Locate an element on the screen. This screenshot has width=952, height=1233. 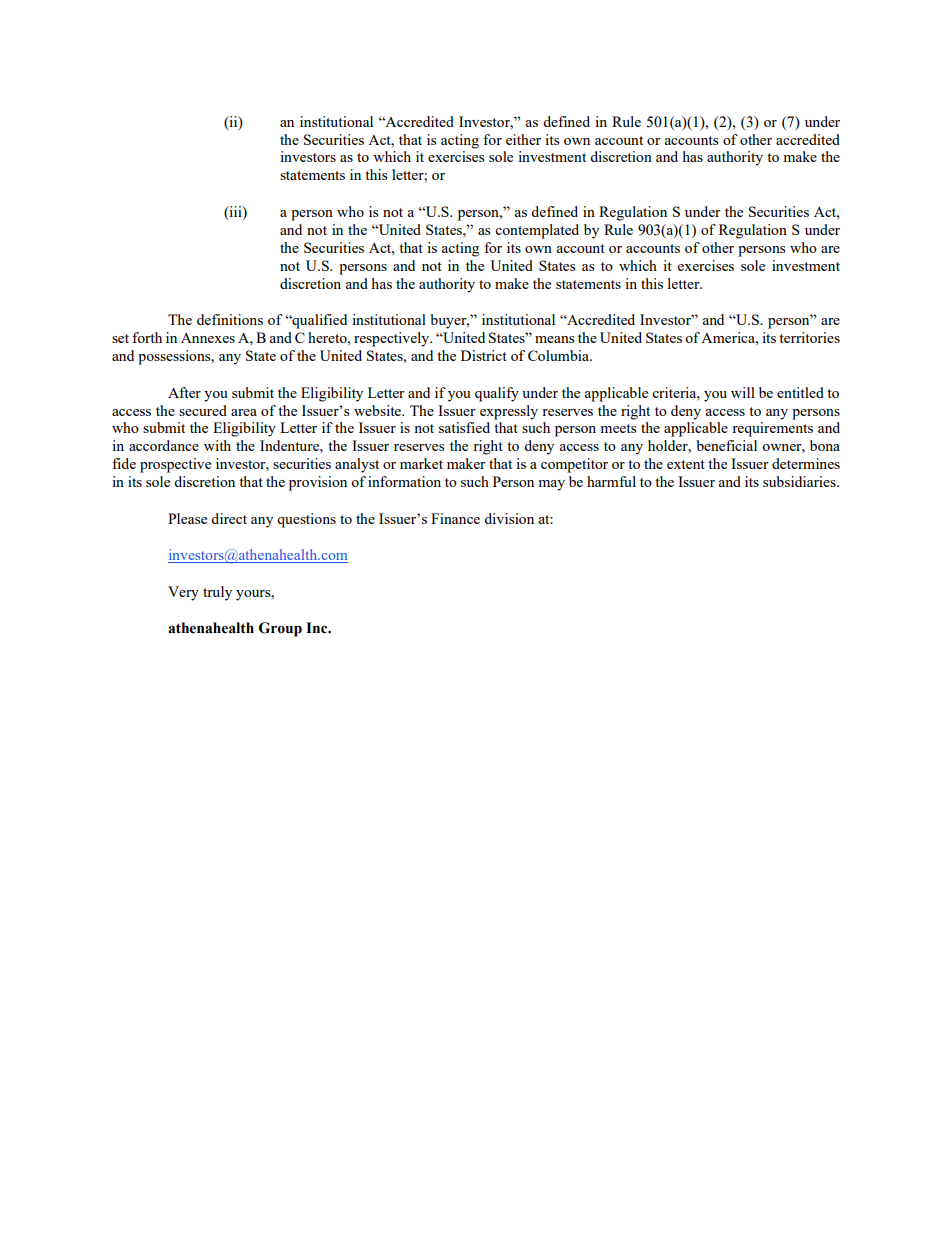
division is located at coordinates (509, 518).
